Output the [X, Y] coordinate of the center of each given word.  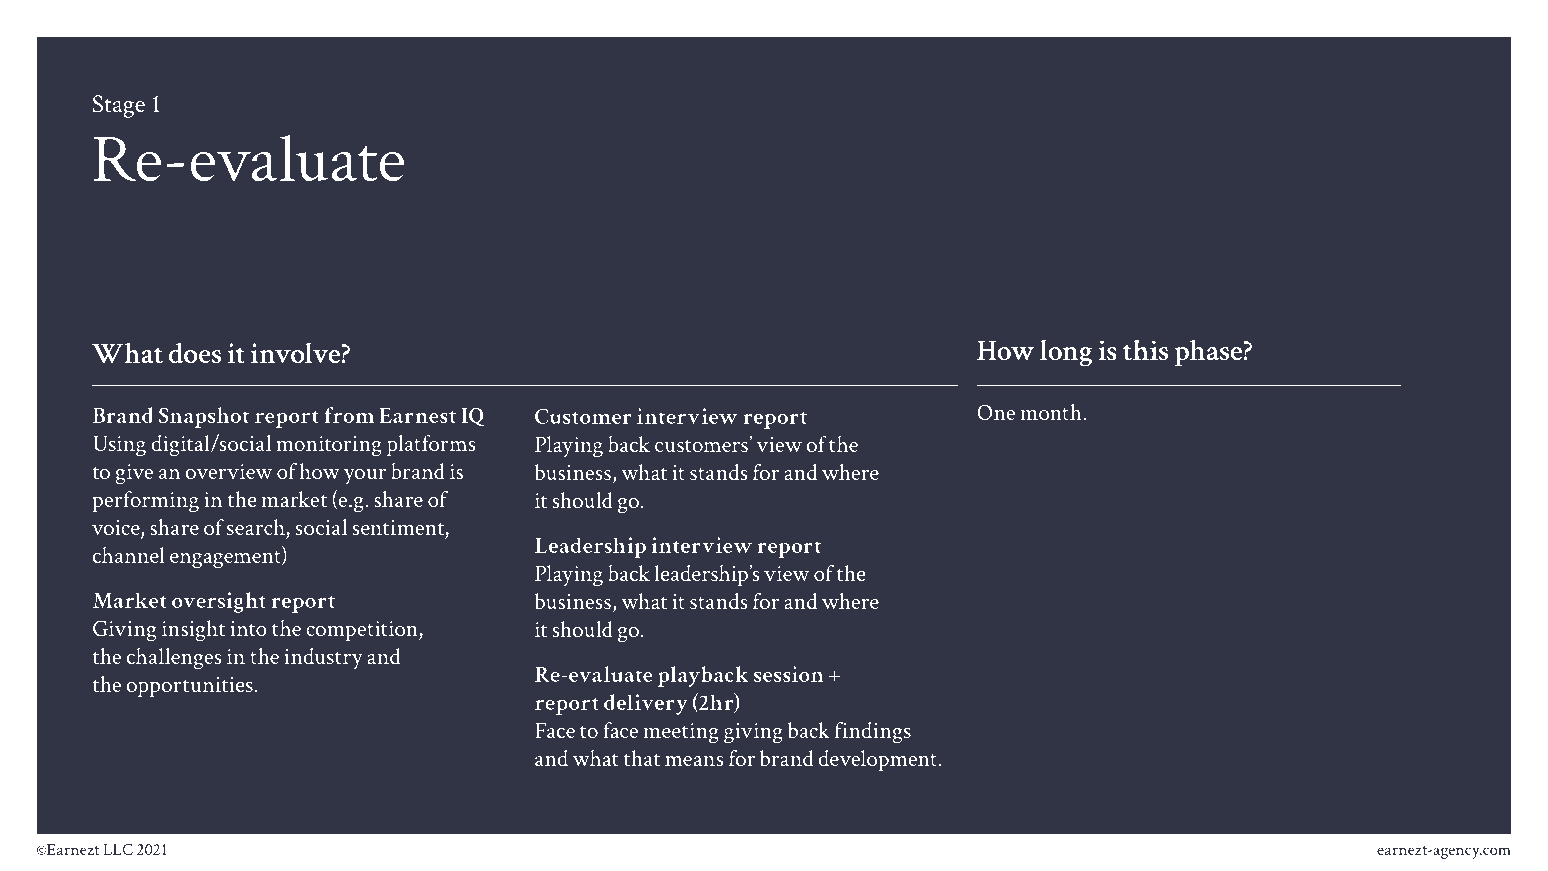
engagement [226, 559]
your [365, 476]
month [1051, 412]
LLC [118, 849]
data [915, 240]
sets [258, 243]
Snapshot [204, 417]
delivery [646, 704]
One [996, 412]
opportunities [190, 687]
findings [873, 732]
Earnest [417, 415]
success [566, 245]
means [694, 761]
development [877, 760]
